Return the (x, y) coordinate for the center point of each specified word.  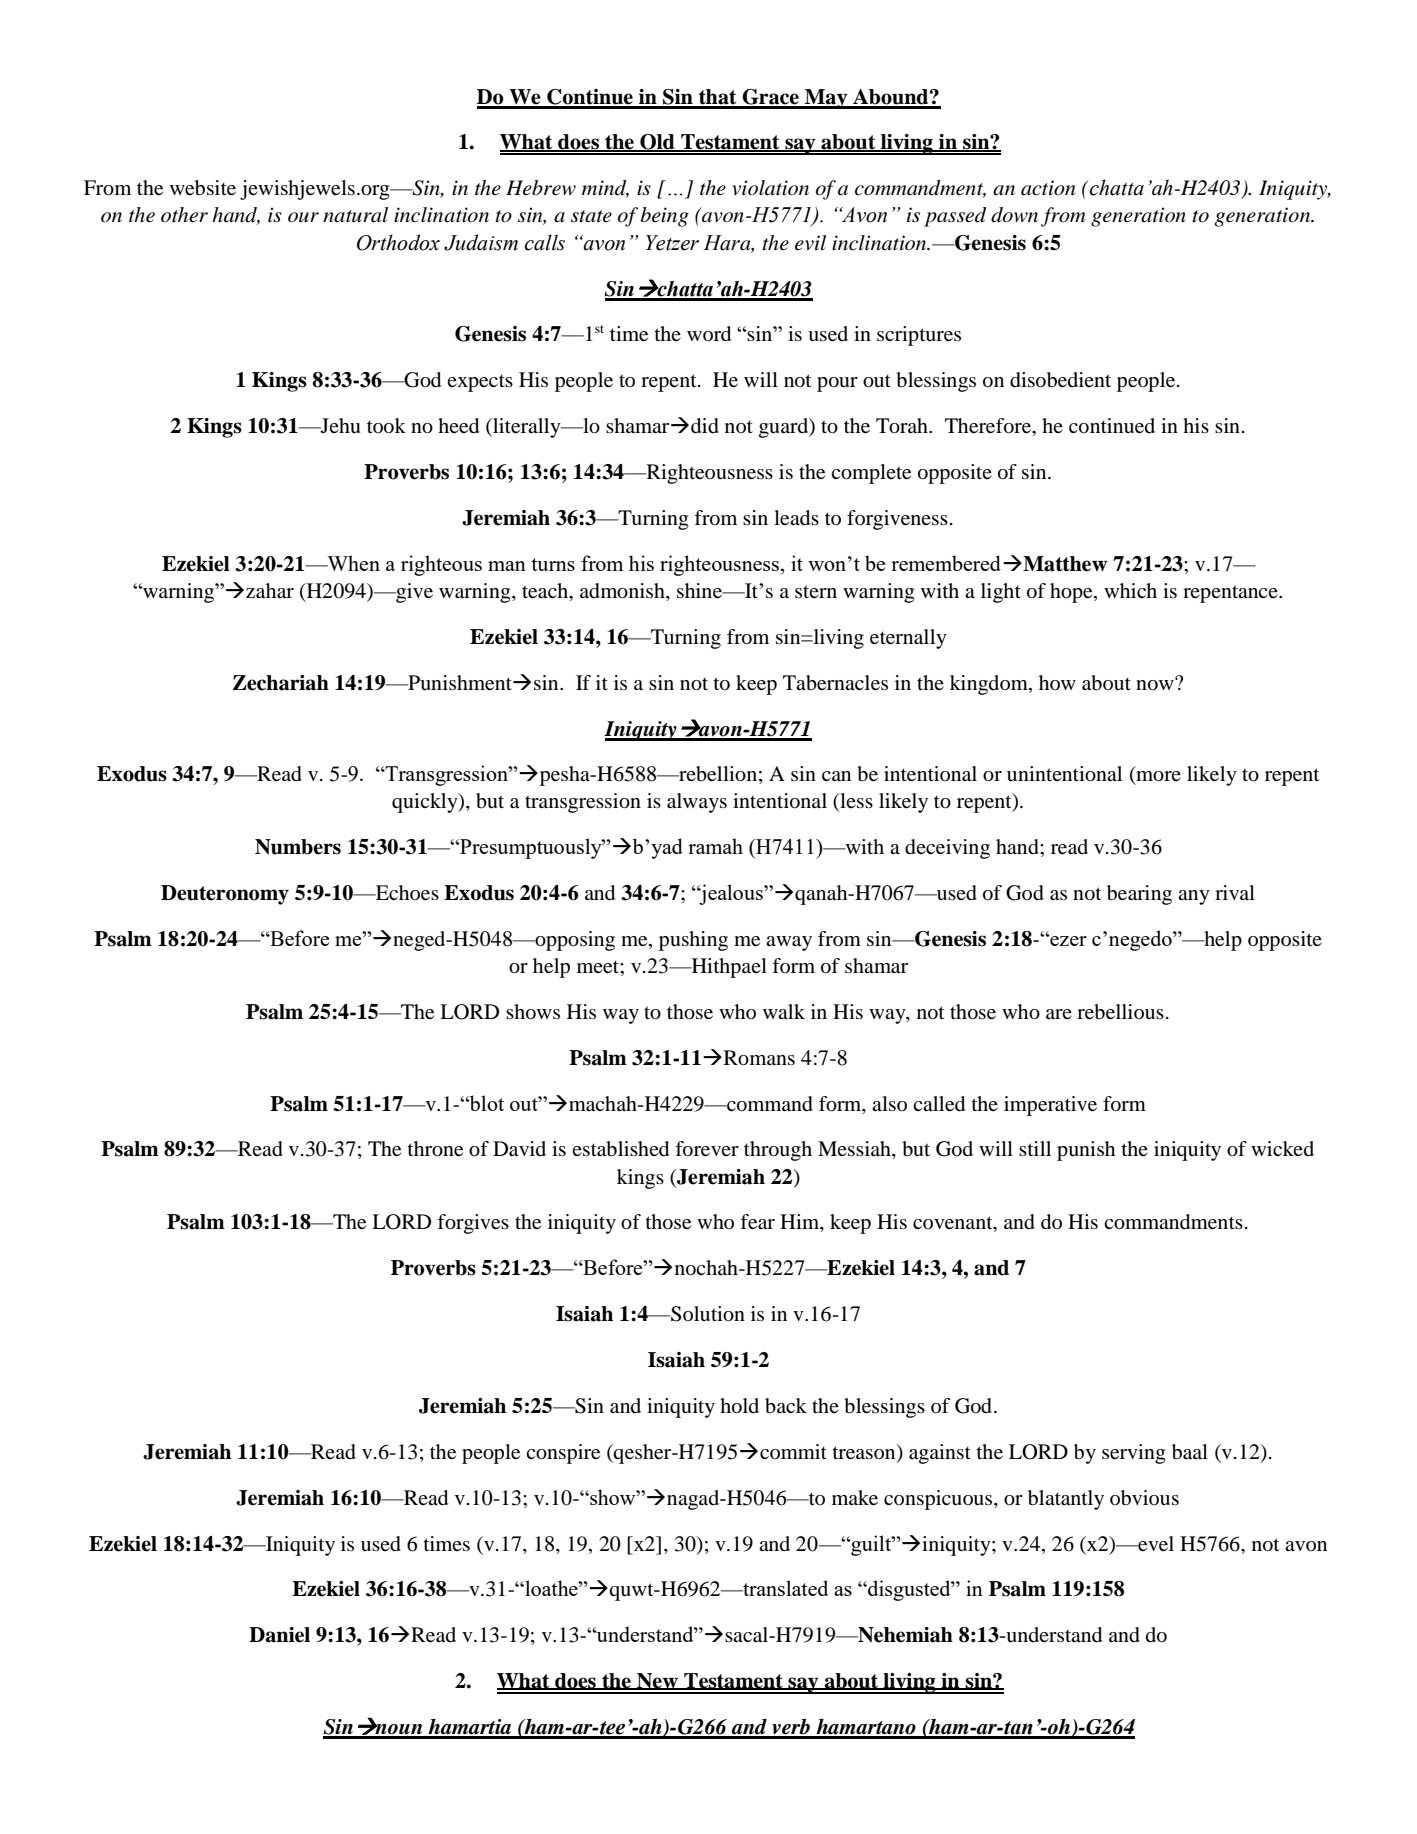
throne (435, 1149)
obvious (1144, 1498)
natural (355, 215)
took (386, 426)
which (1130, 590)
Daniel (279, 1635)
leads (796, 518)
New (657, 1681)
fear (757, 1222)
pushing (693, 941)
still (1035, 1148)
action (1048, 188)
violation (771, 188)
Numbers (298, 847)
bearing (1139, 895)
